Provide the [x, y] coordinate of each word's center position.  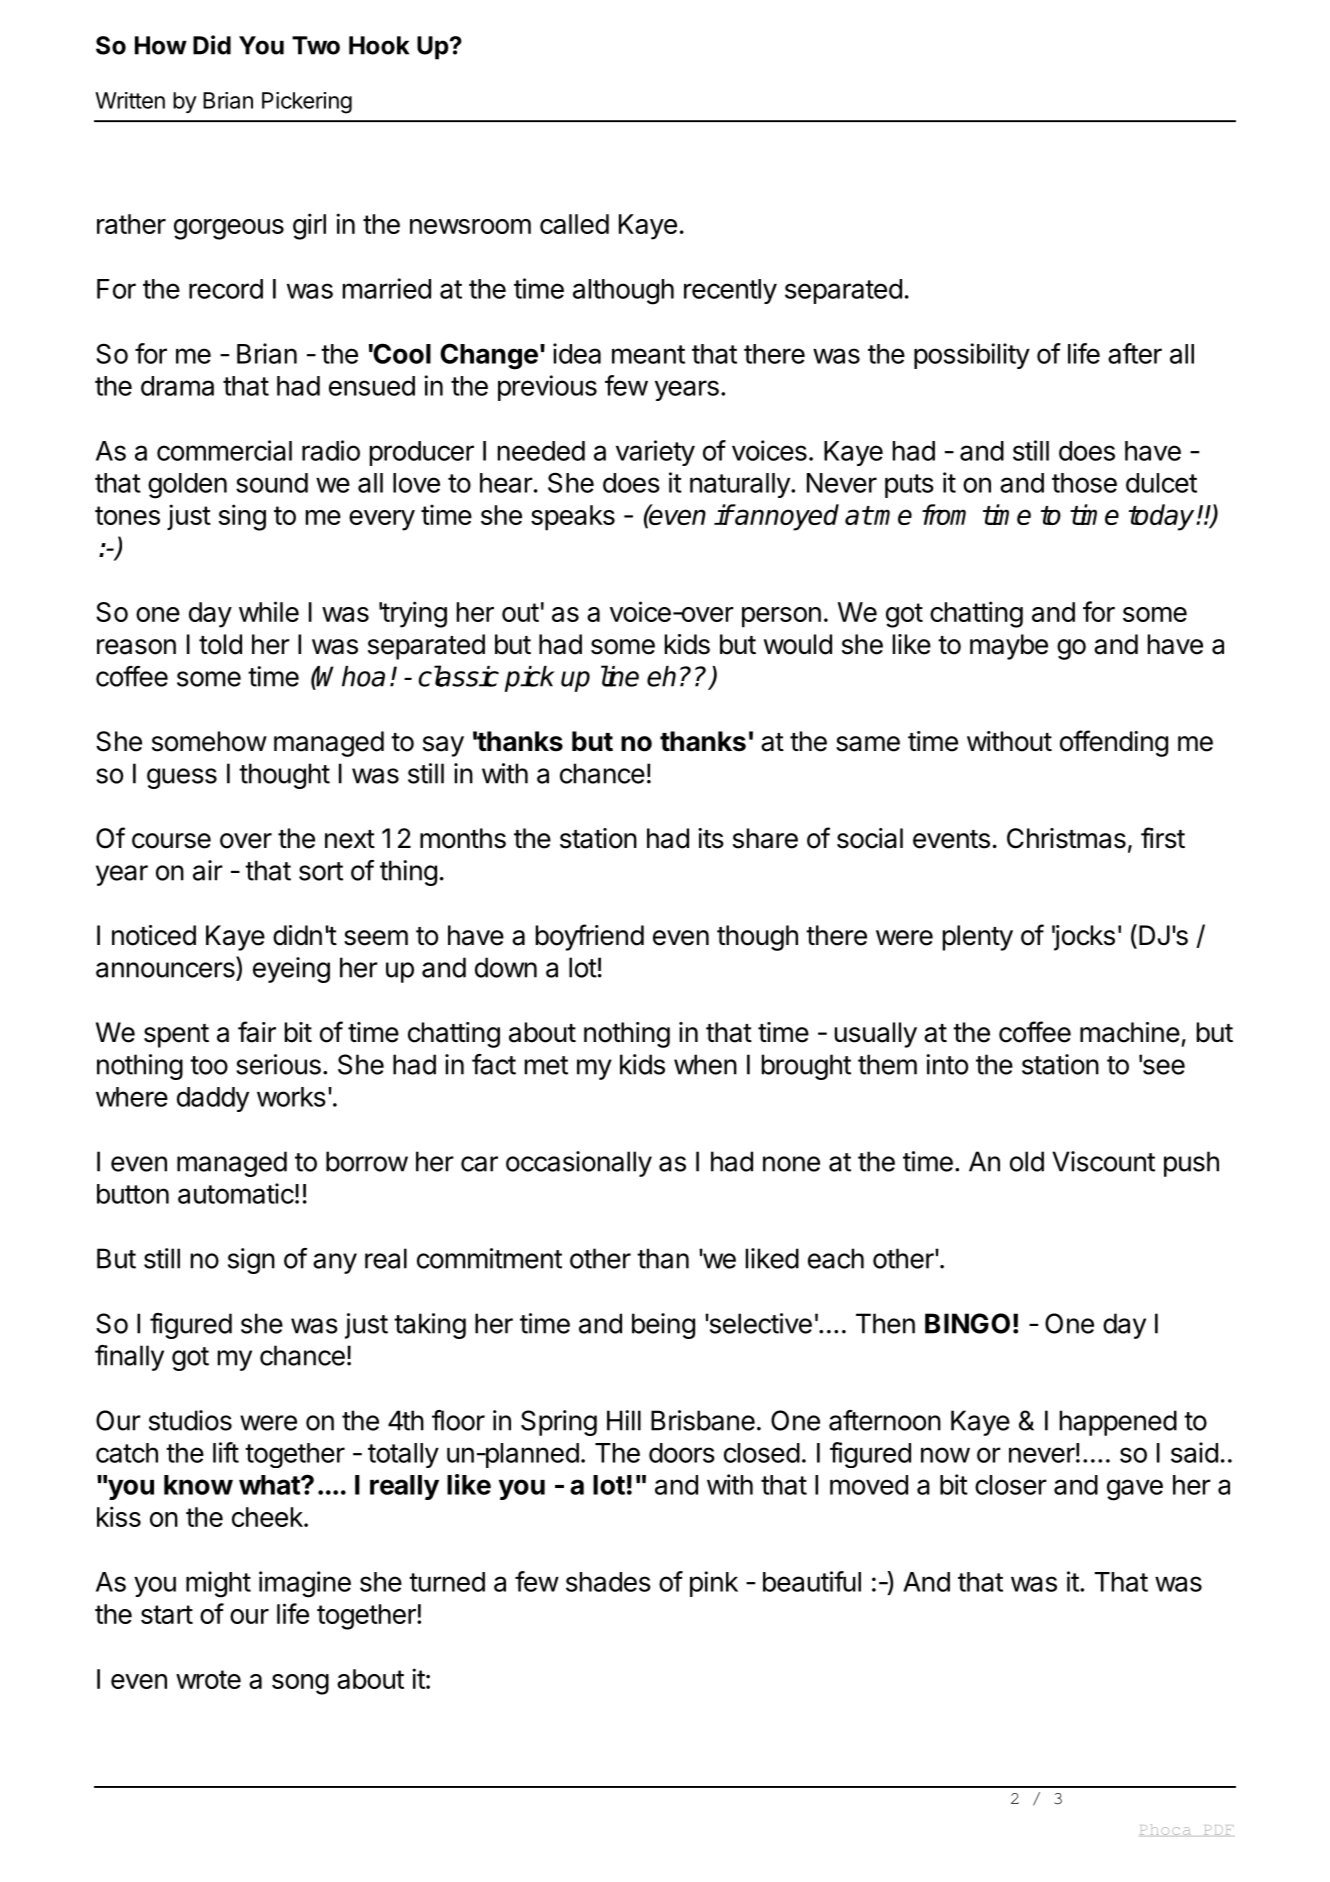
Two [316, 45]
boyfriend [590, 937]
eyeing [291, 970]
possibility [972, 356]
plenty [978, 938]
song [300, 1684]
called [574, 224]
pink [714, 1584]
